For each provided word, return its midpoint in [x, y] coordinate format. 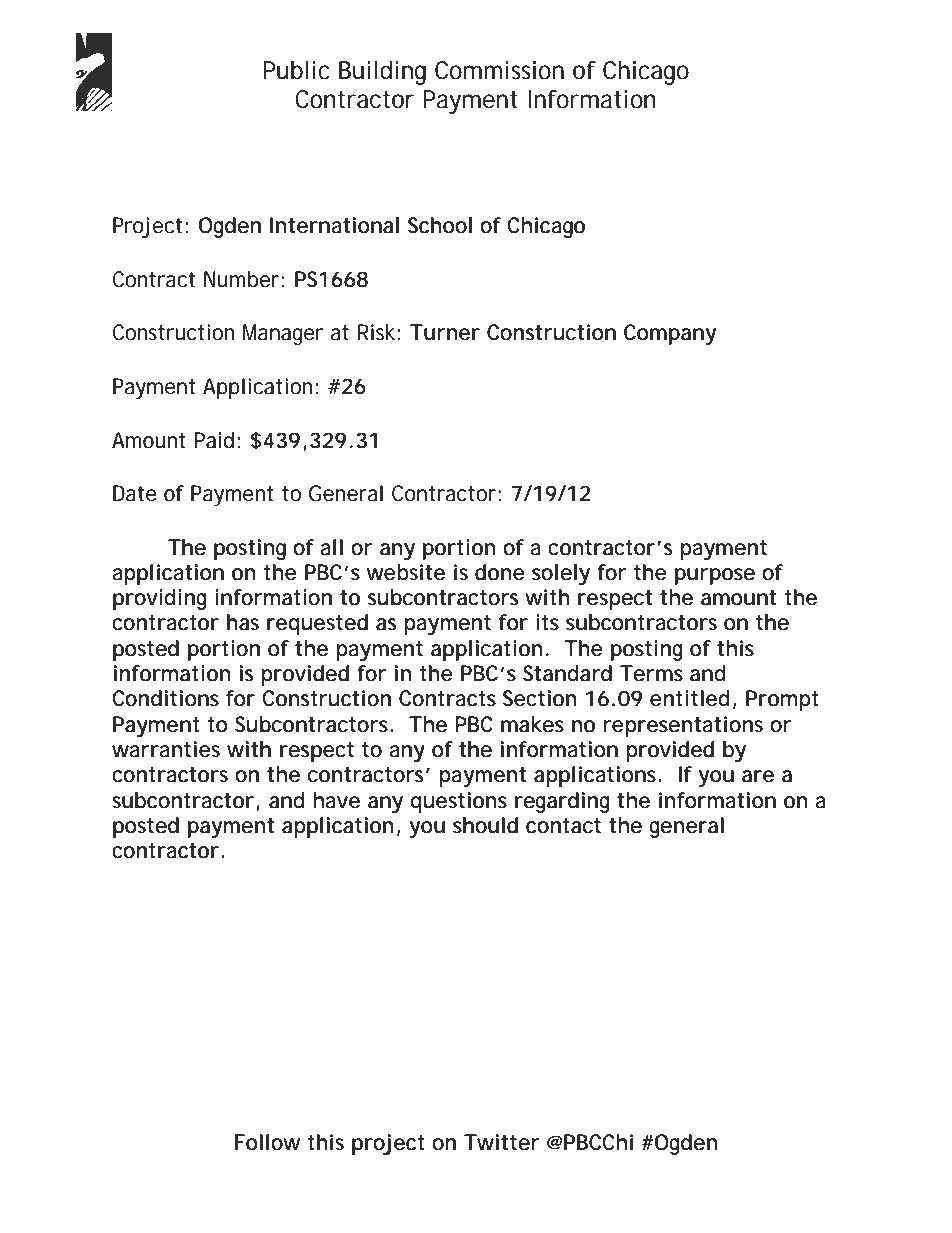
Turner [445, 332]
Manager [283, 334]
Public [296, 70]
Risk [376, 332]
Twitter [501, 1142]
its [547, 622]
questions [458, 802]
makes [532, 724]
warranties [166, 749]
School [440, 225]
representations [683, 726]
